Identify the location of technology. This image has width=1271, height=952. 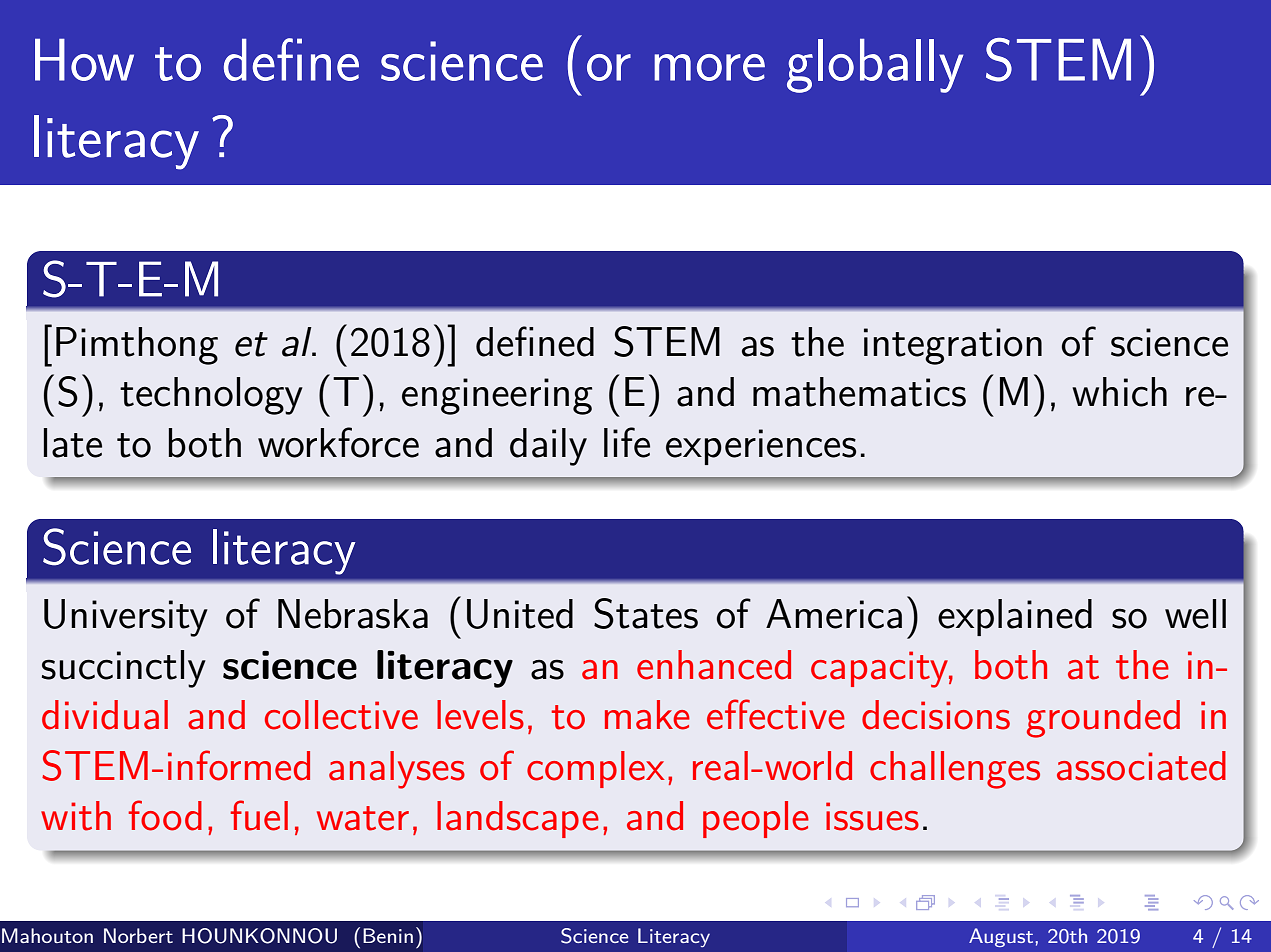
(211, 396).
